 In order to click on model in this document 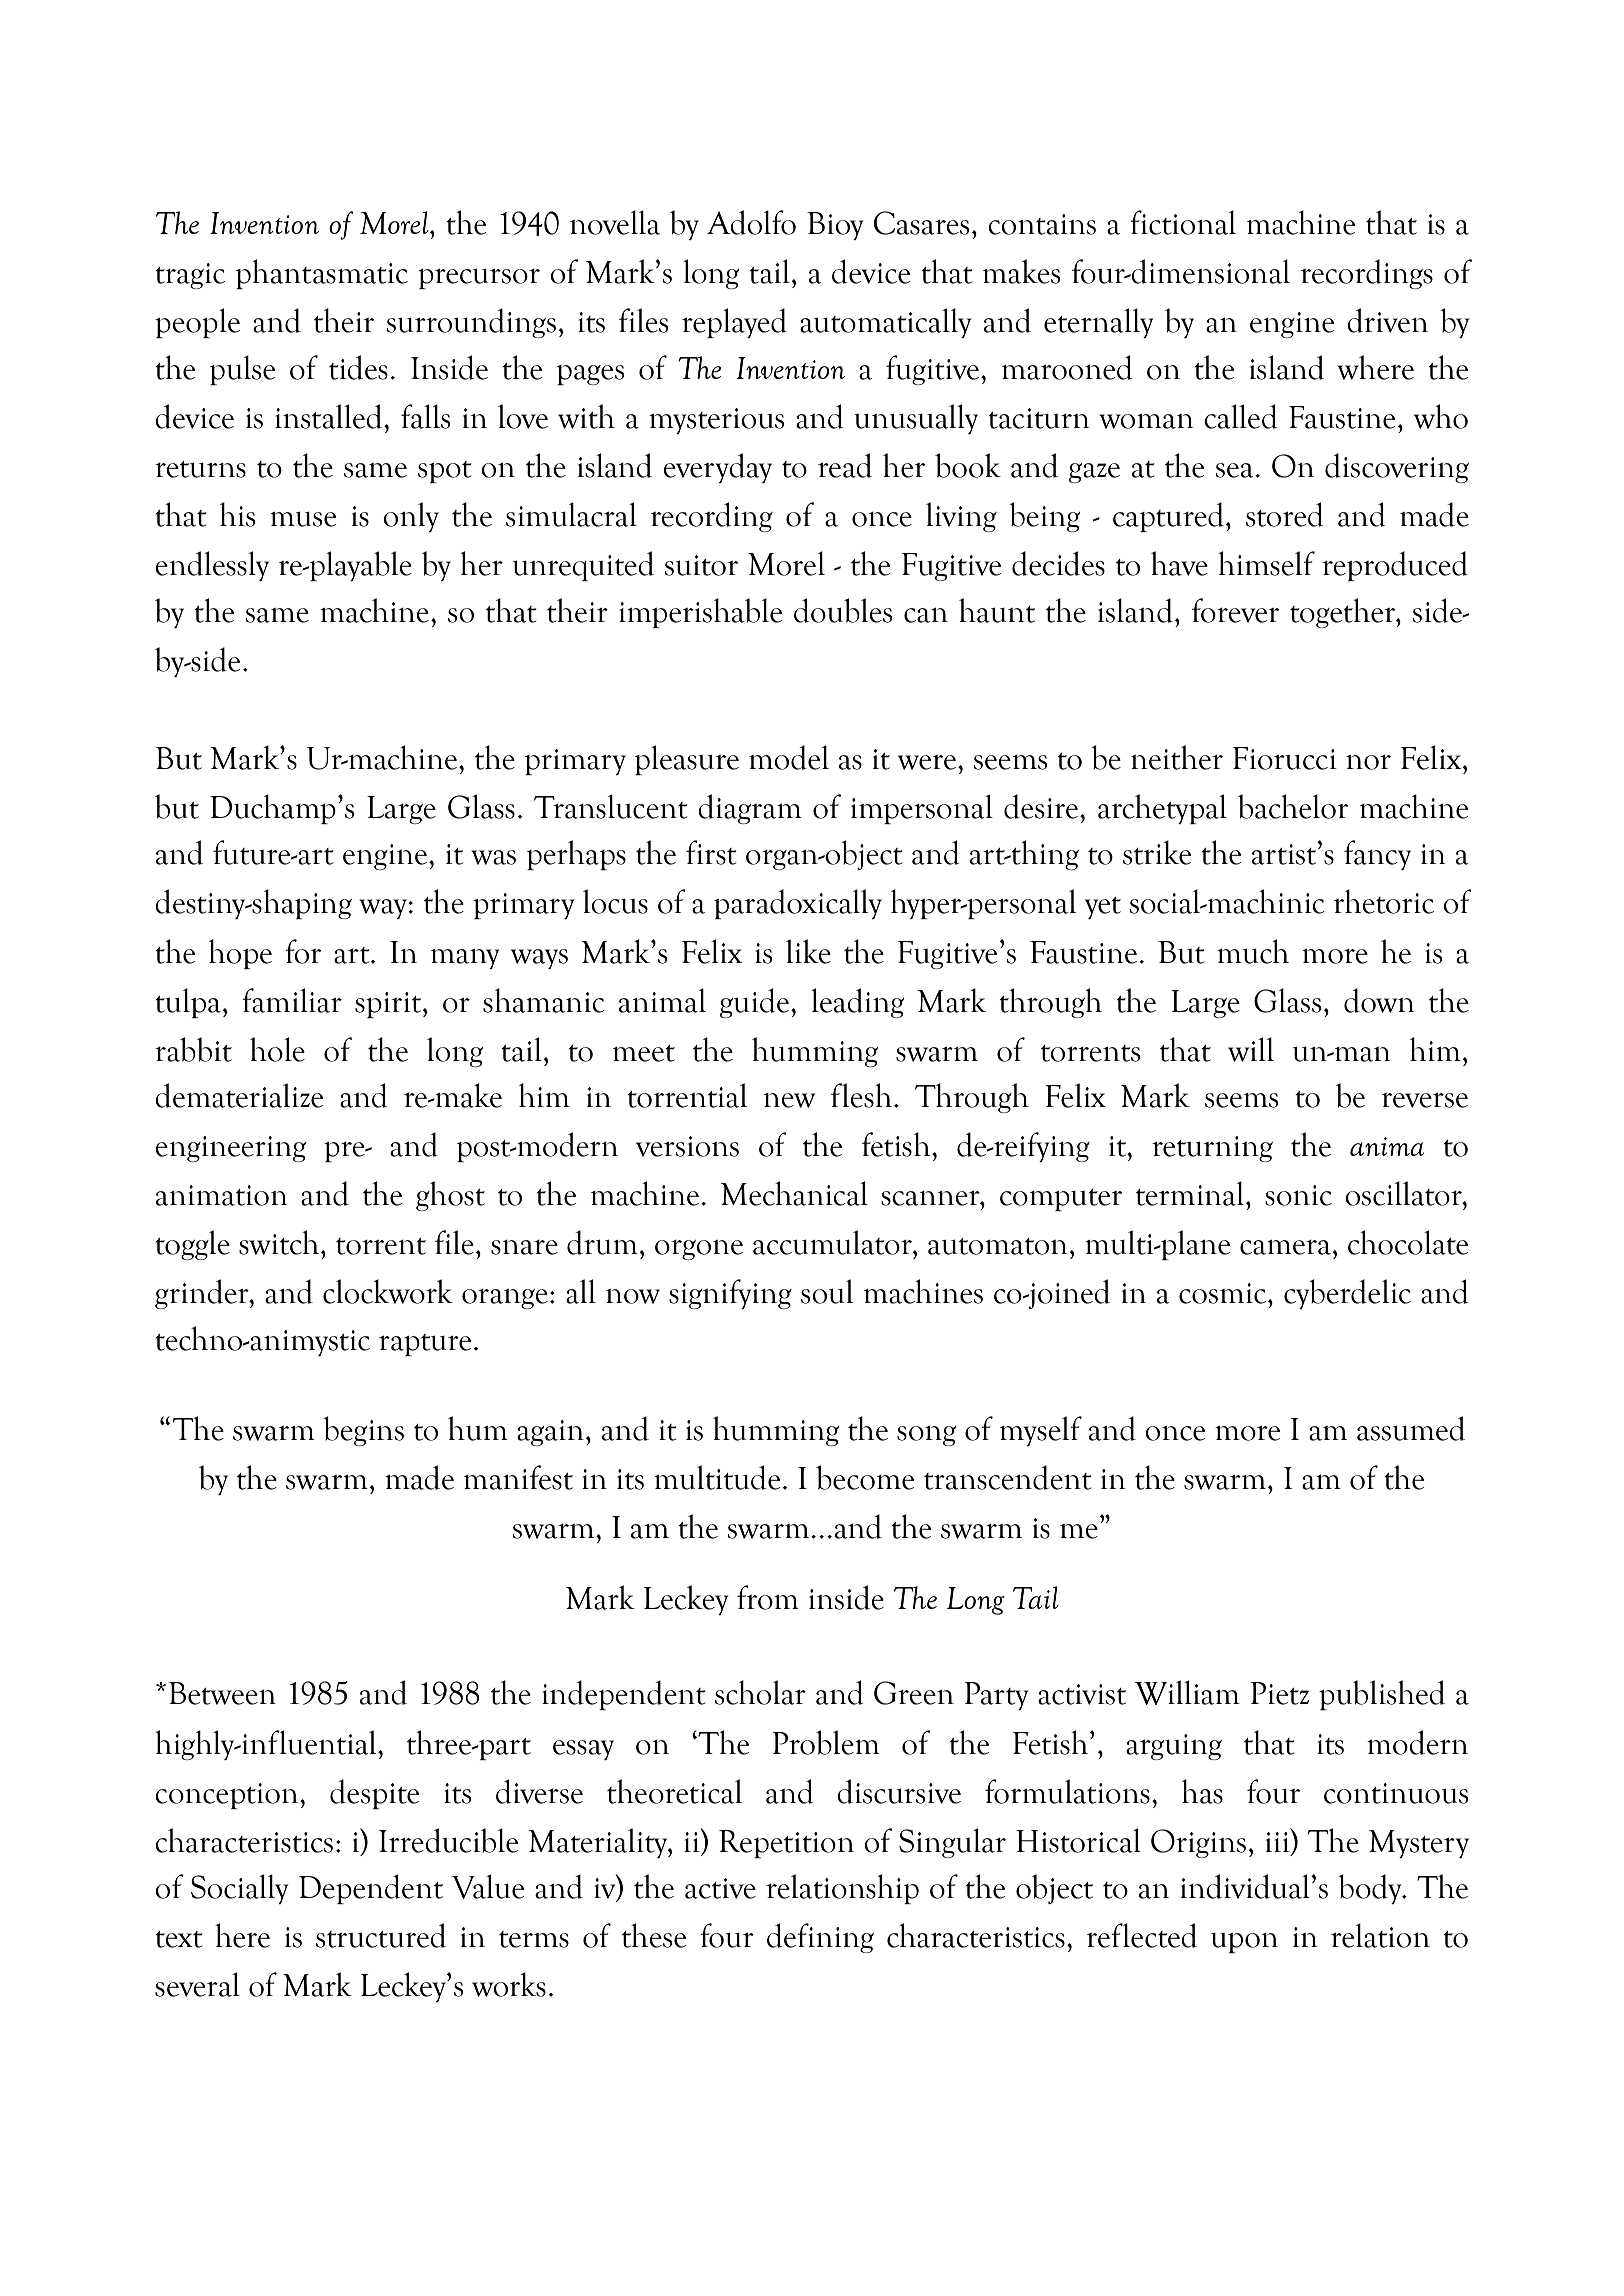, I will do `click(789, 757)`.
